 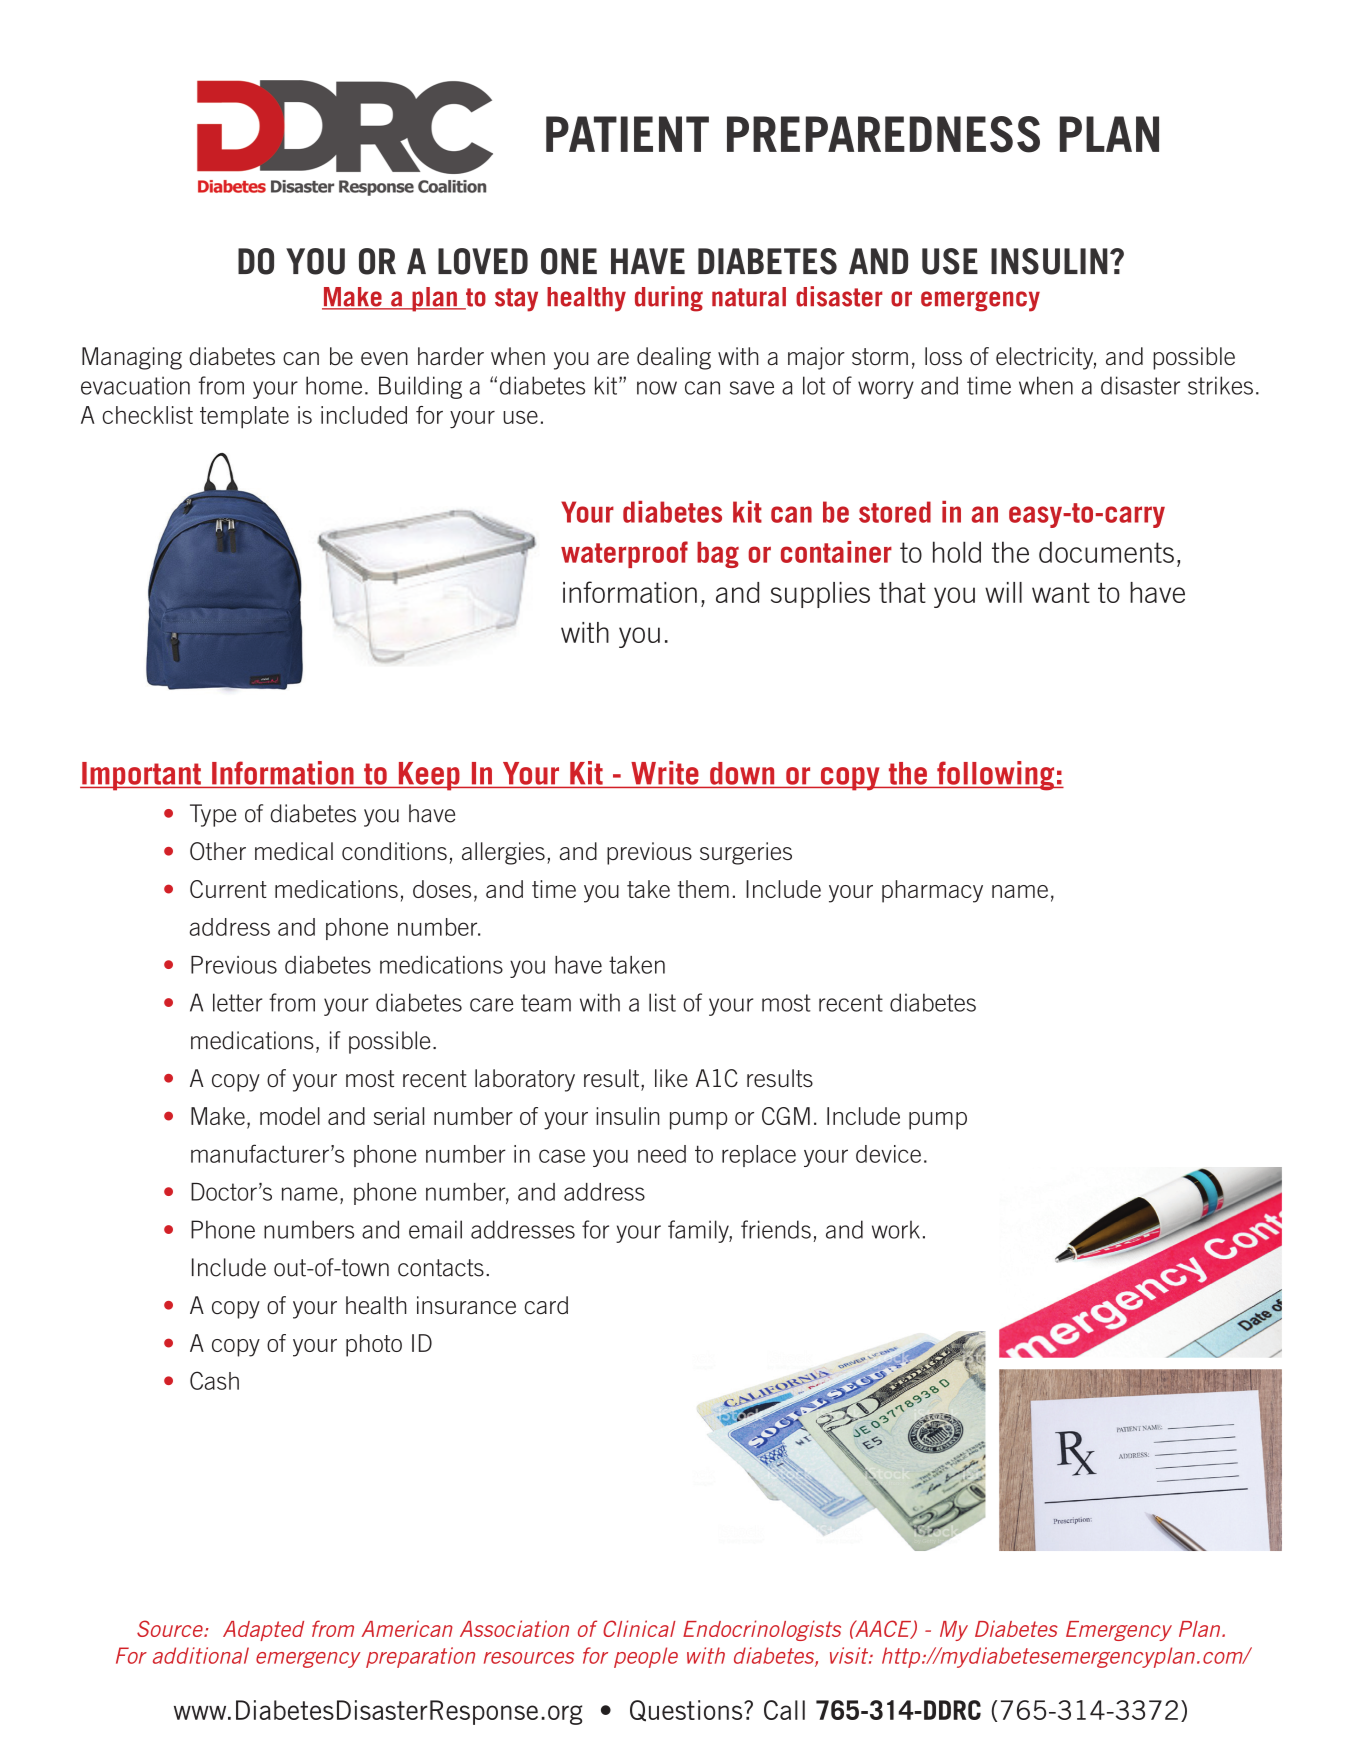 What do you see at coordinates (228, 889) in the screenshot?
I see `Current` at bounding box center [228, 889].
